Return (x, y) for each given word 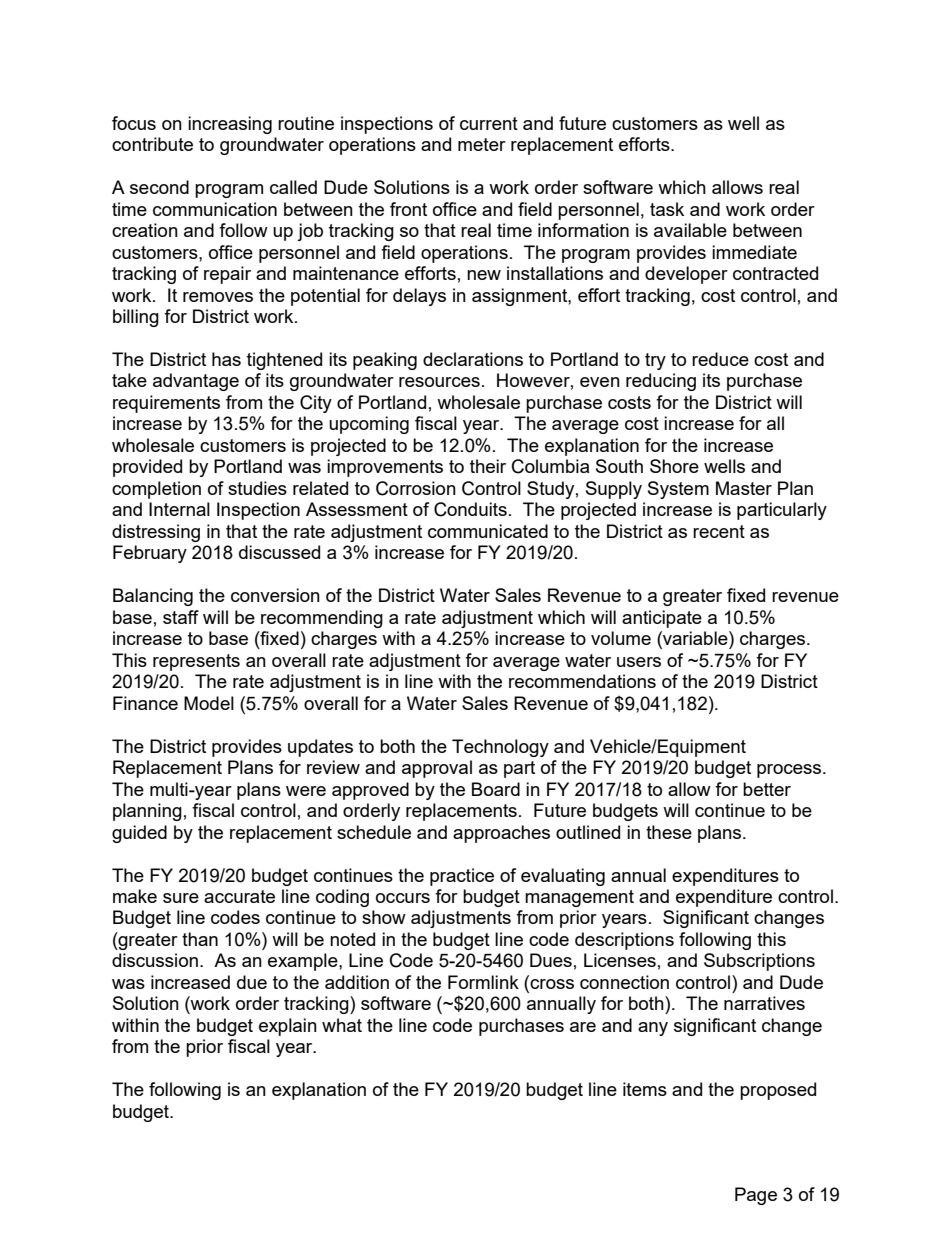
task (667, 209)
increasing (230, 125)
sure (181, 898)
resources (439, 382)
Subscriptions (759, 962)
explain (288, 1027)
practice (462, 877)
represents (196, 662)
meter (482, 144)
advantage (196, 382)
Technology (500, 748)
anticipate (662, 619)
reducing (661, 382)
